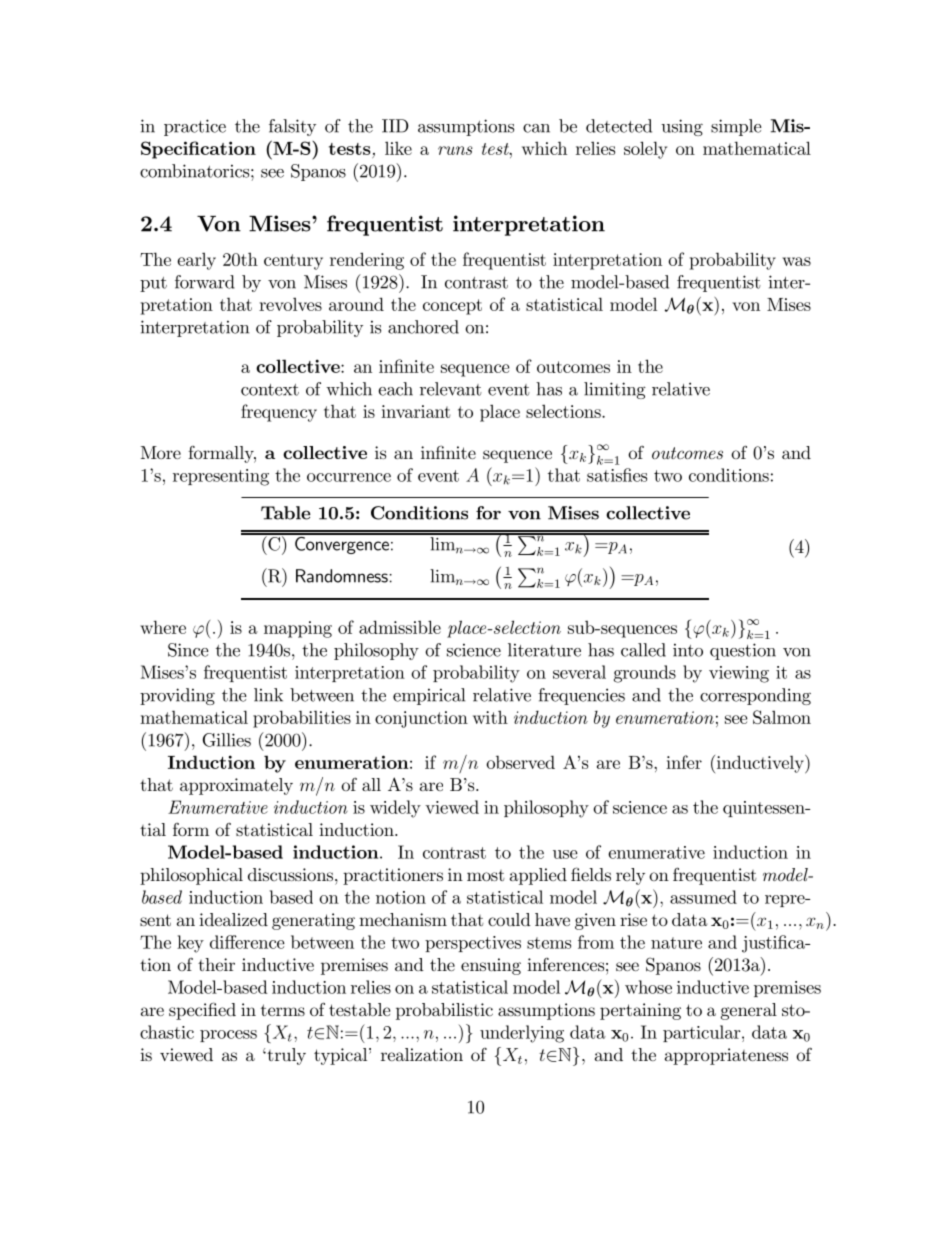  What do you see at coordinates (455, 150) in the document?
I see `runs` at bounding box center [455, 150].
